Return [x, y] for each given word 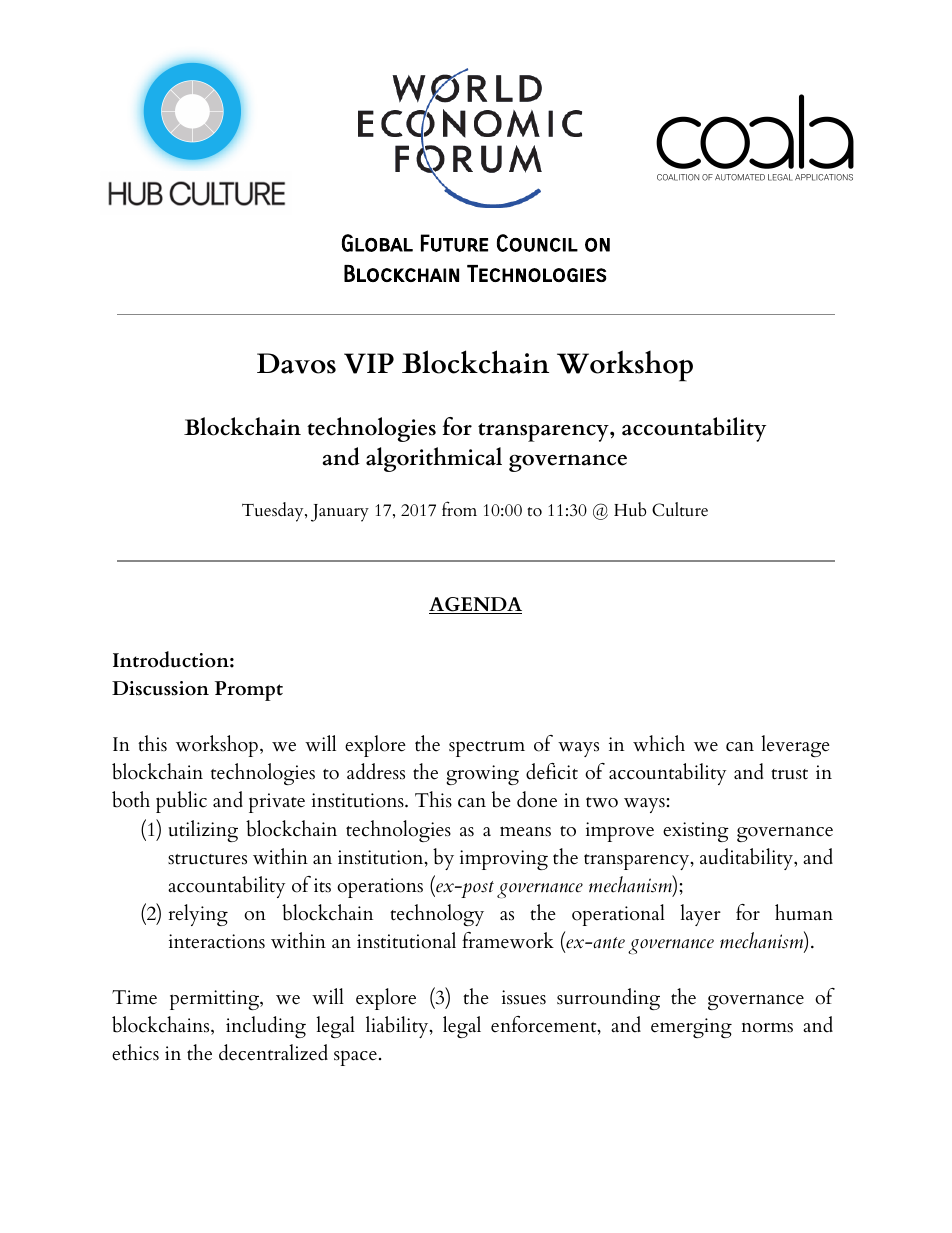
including [266, 1027]
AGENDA [475, 605]
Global [377, 243]
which [659, 743]
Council [537, 243]
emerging [691, 1028]
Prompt [249, 691]
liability [398, 1027]
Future [454, 243]
